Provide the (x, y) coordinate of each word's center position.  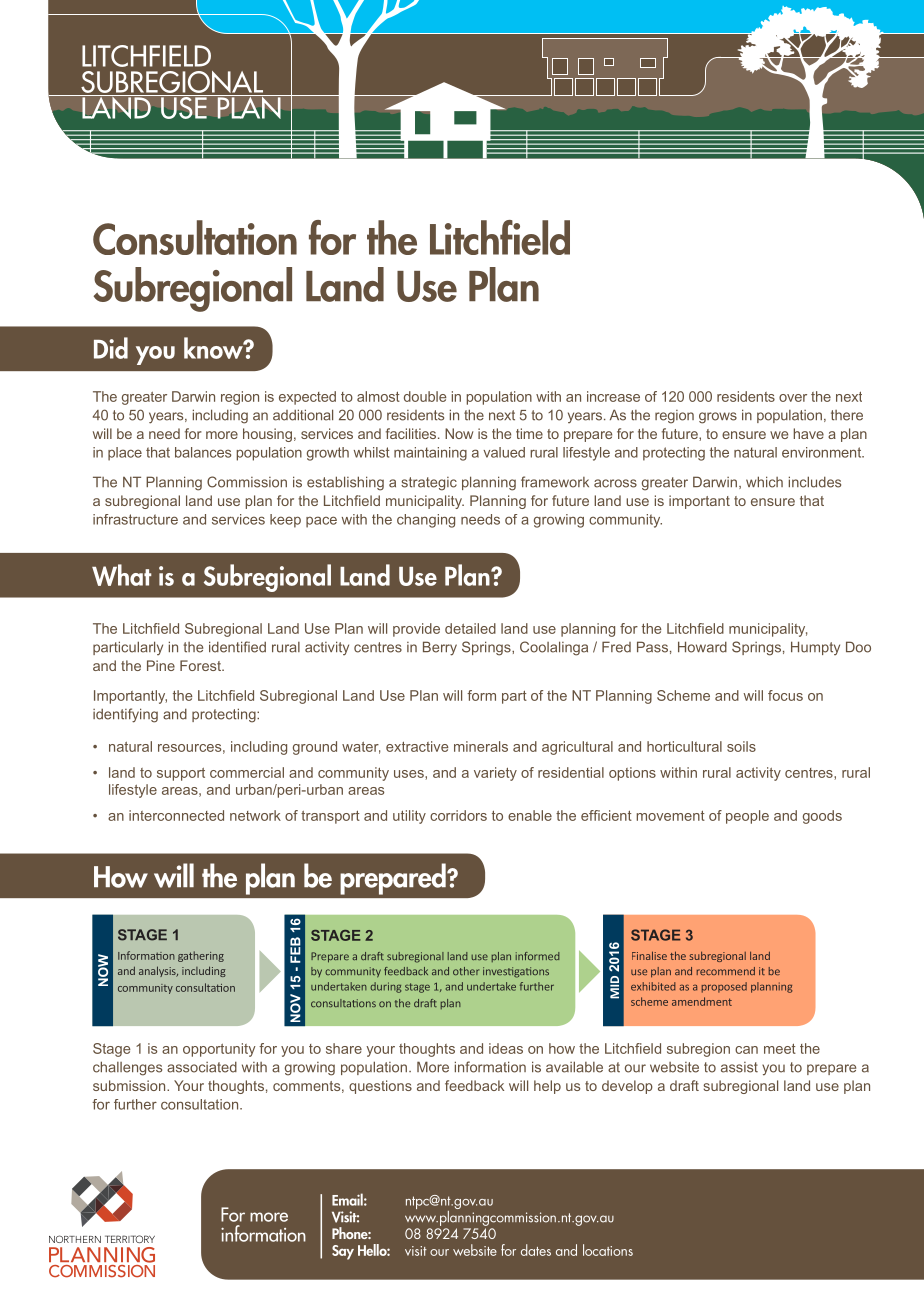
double (425, 396)
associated (202, 1067)
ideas (506, 1048)
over (793, 398)
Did (111, 348)
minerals (481, 746)
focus (785, 695)
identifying (125, 715)
